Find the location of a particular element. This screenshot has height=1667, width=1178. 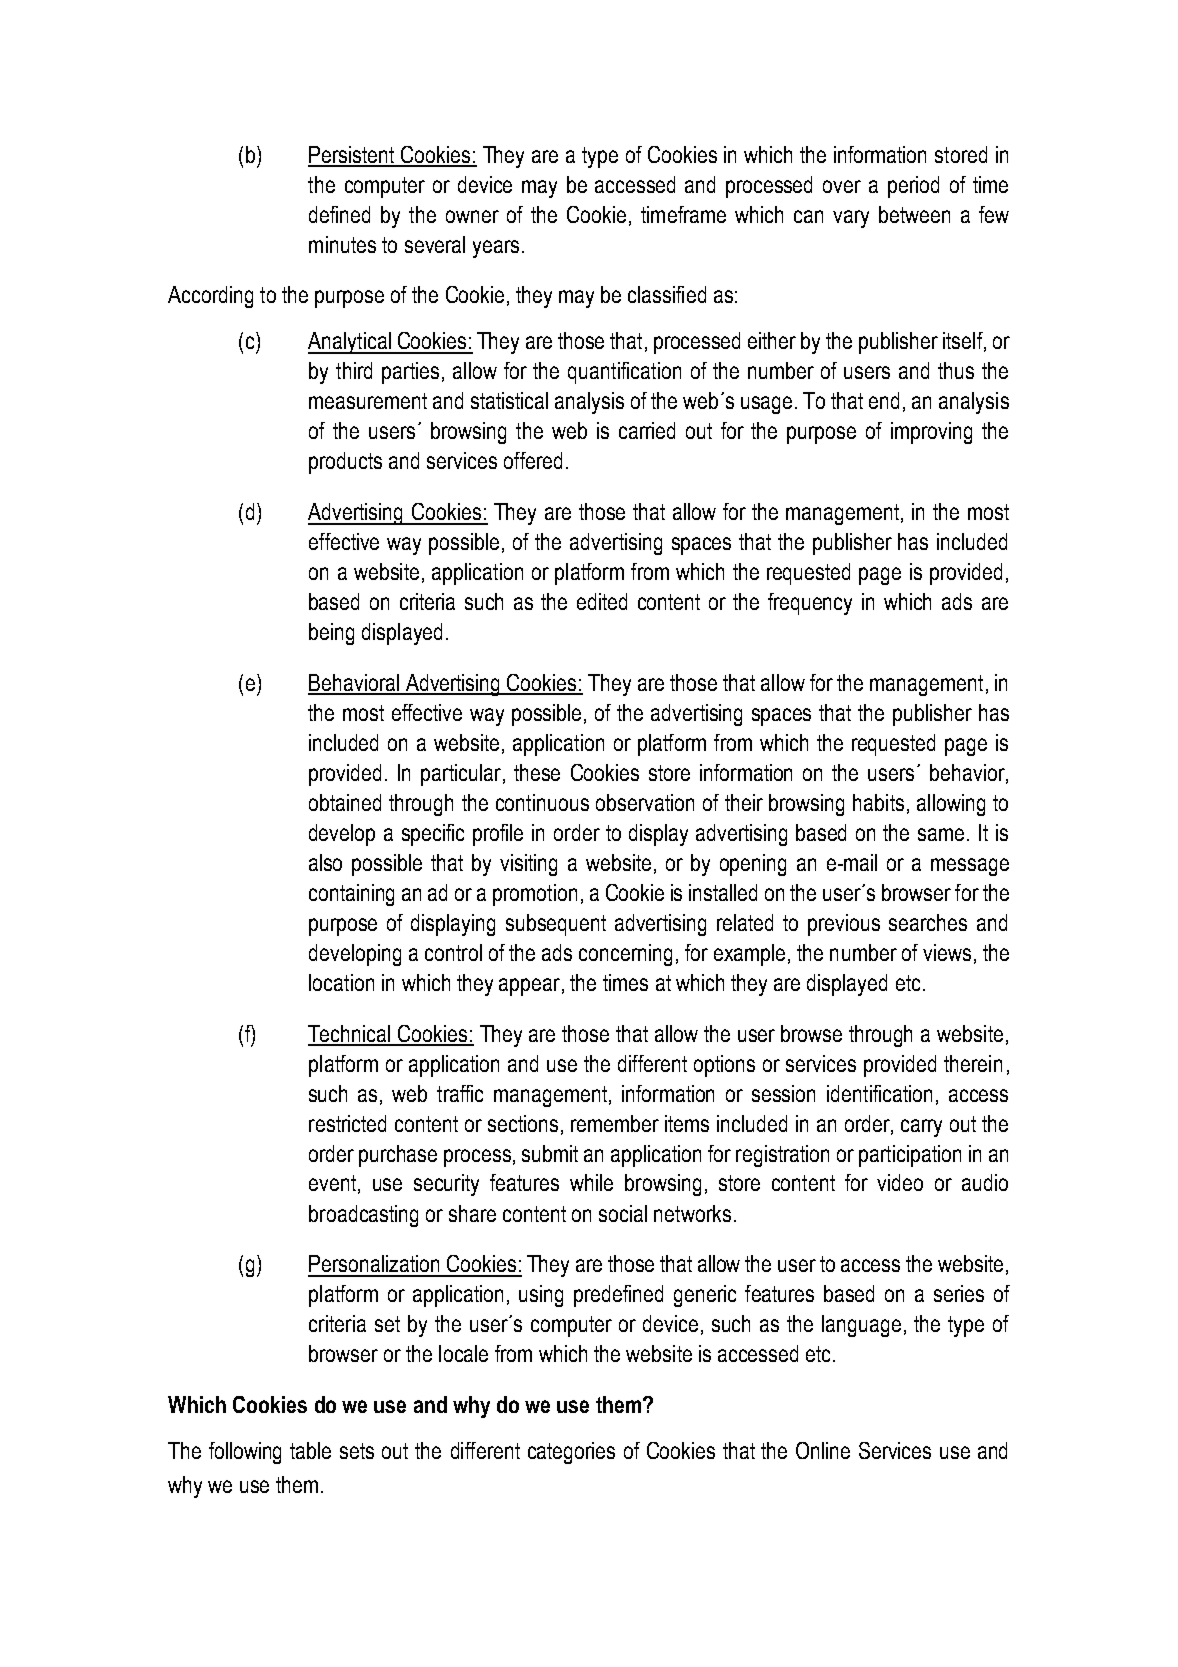

table is located at coordinates (310, 1450).
